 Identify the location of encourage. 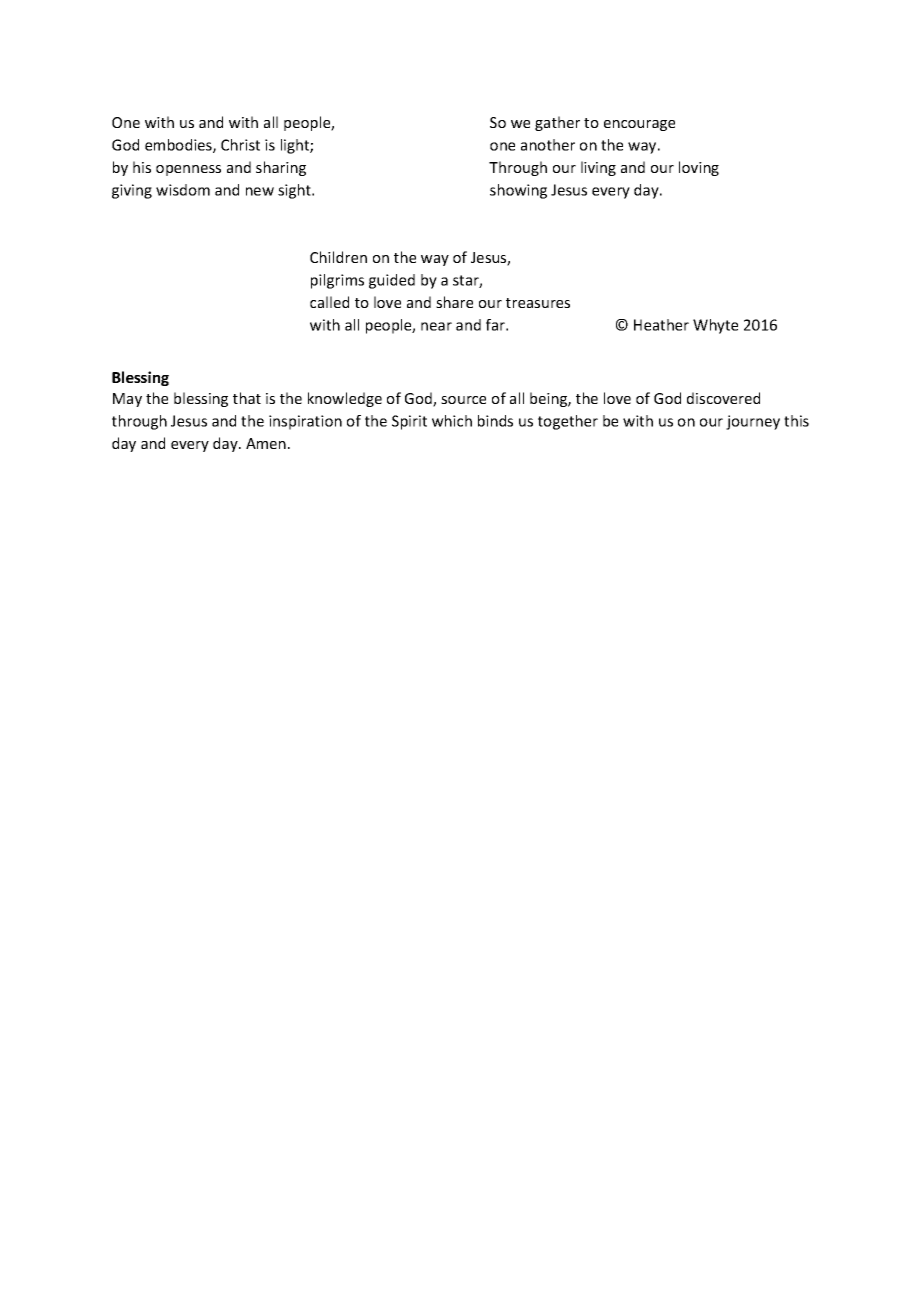
(639, 125).
